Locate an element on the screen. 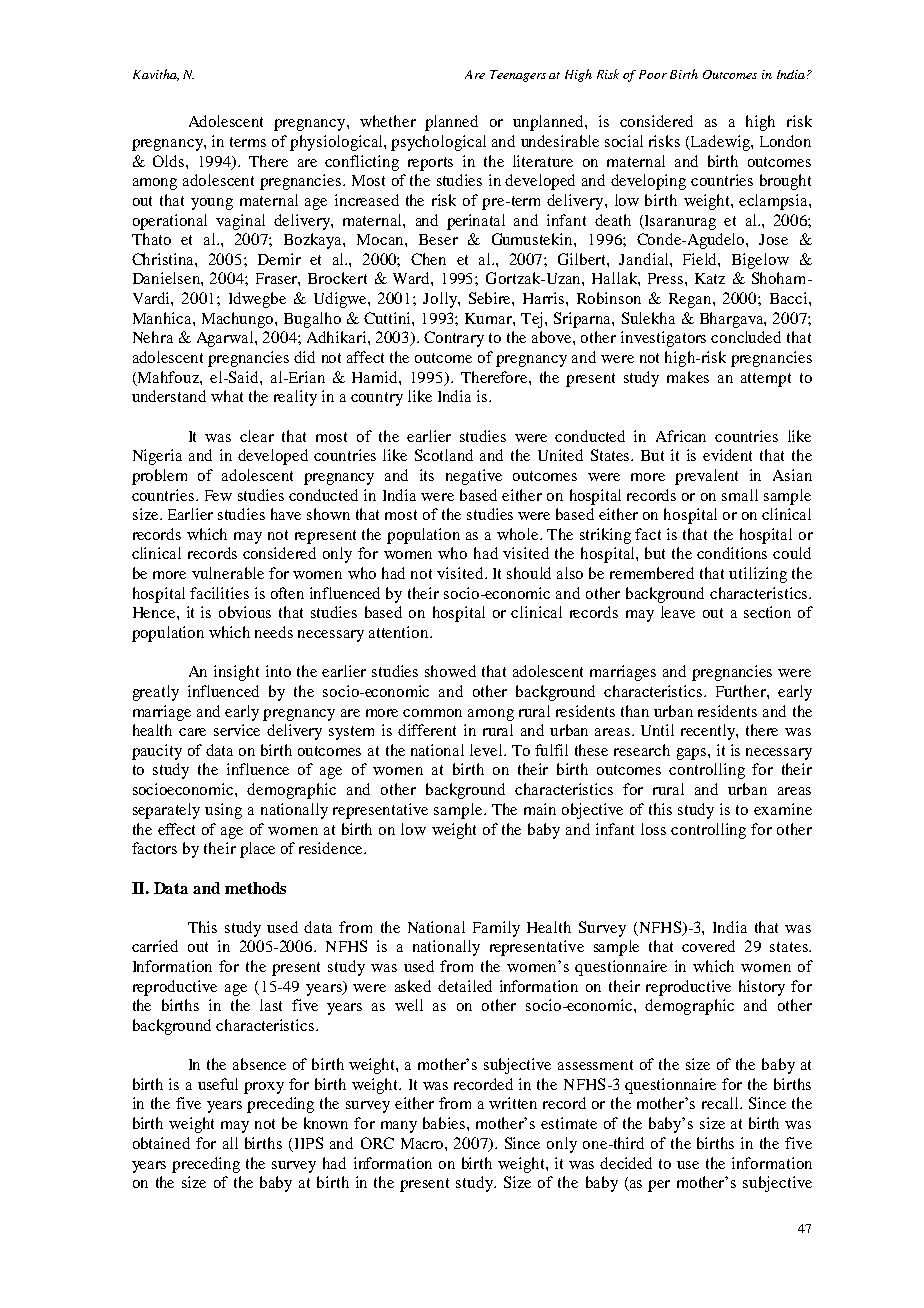 The height and width of the screenshot is (1308, 924). psychological is located at coordinates (438, 143).
